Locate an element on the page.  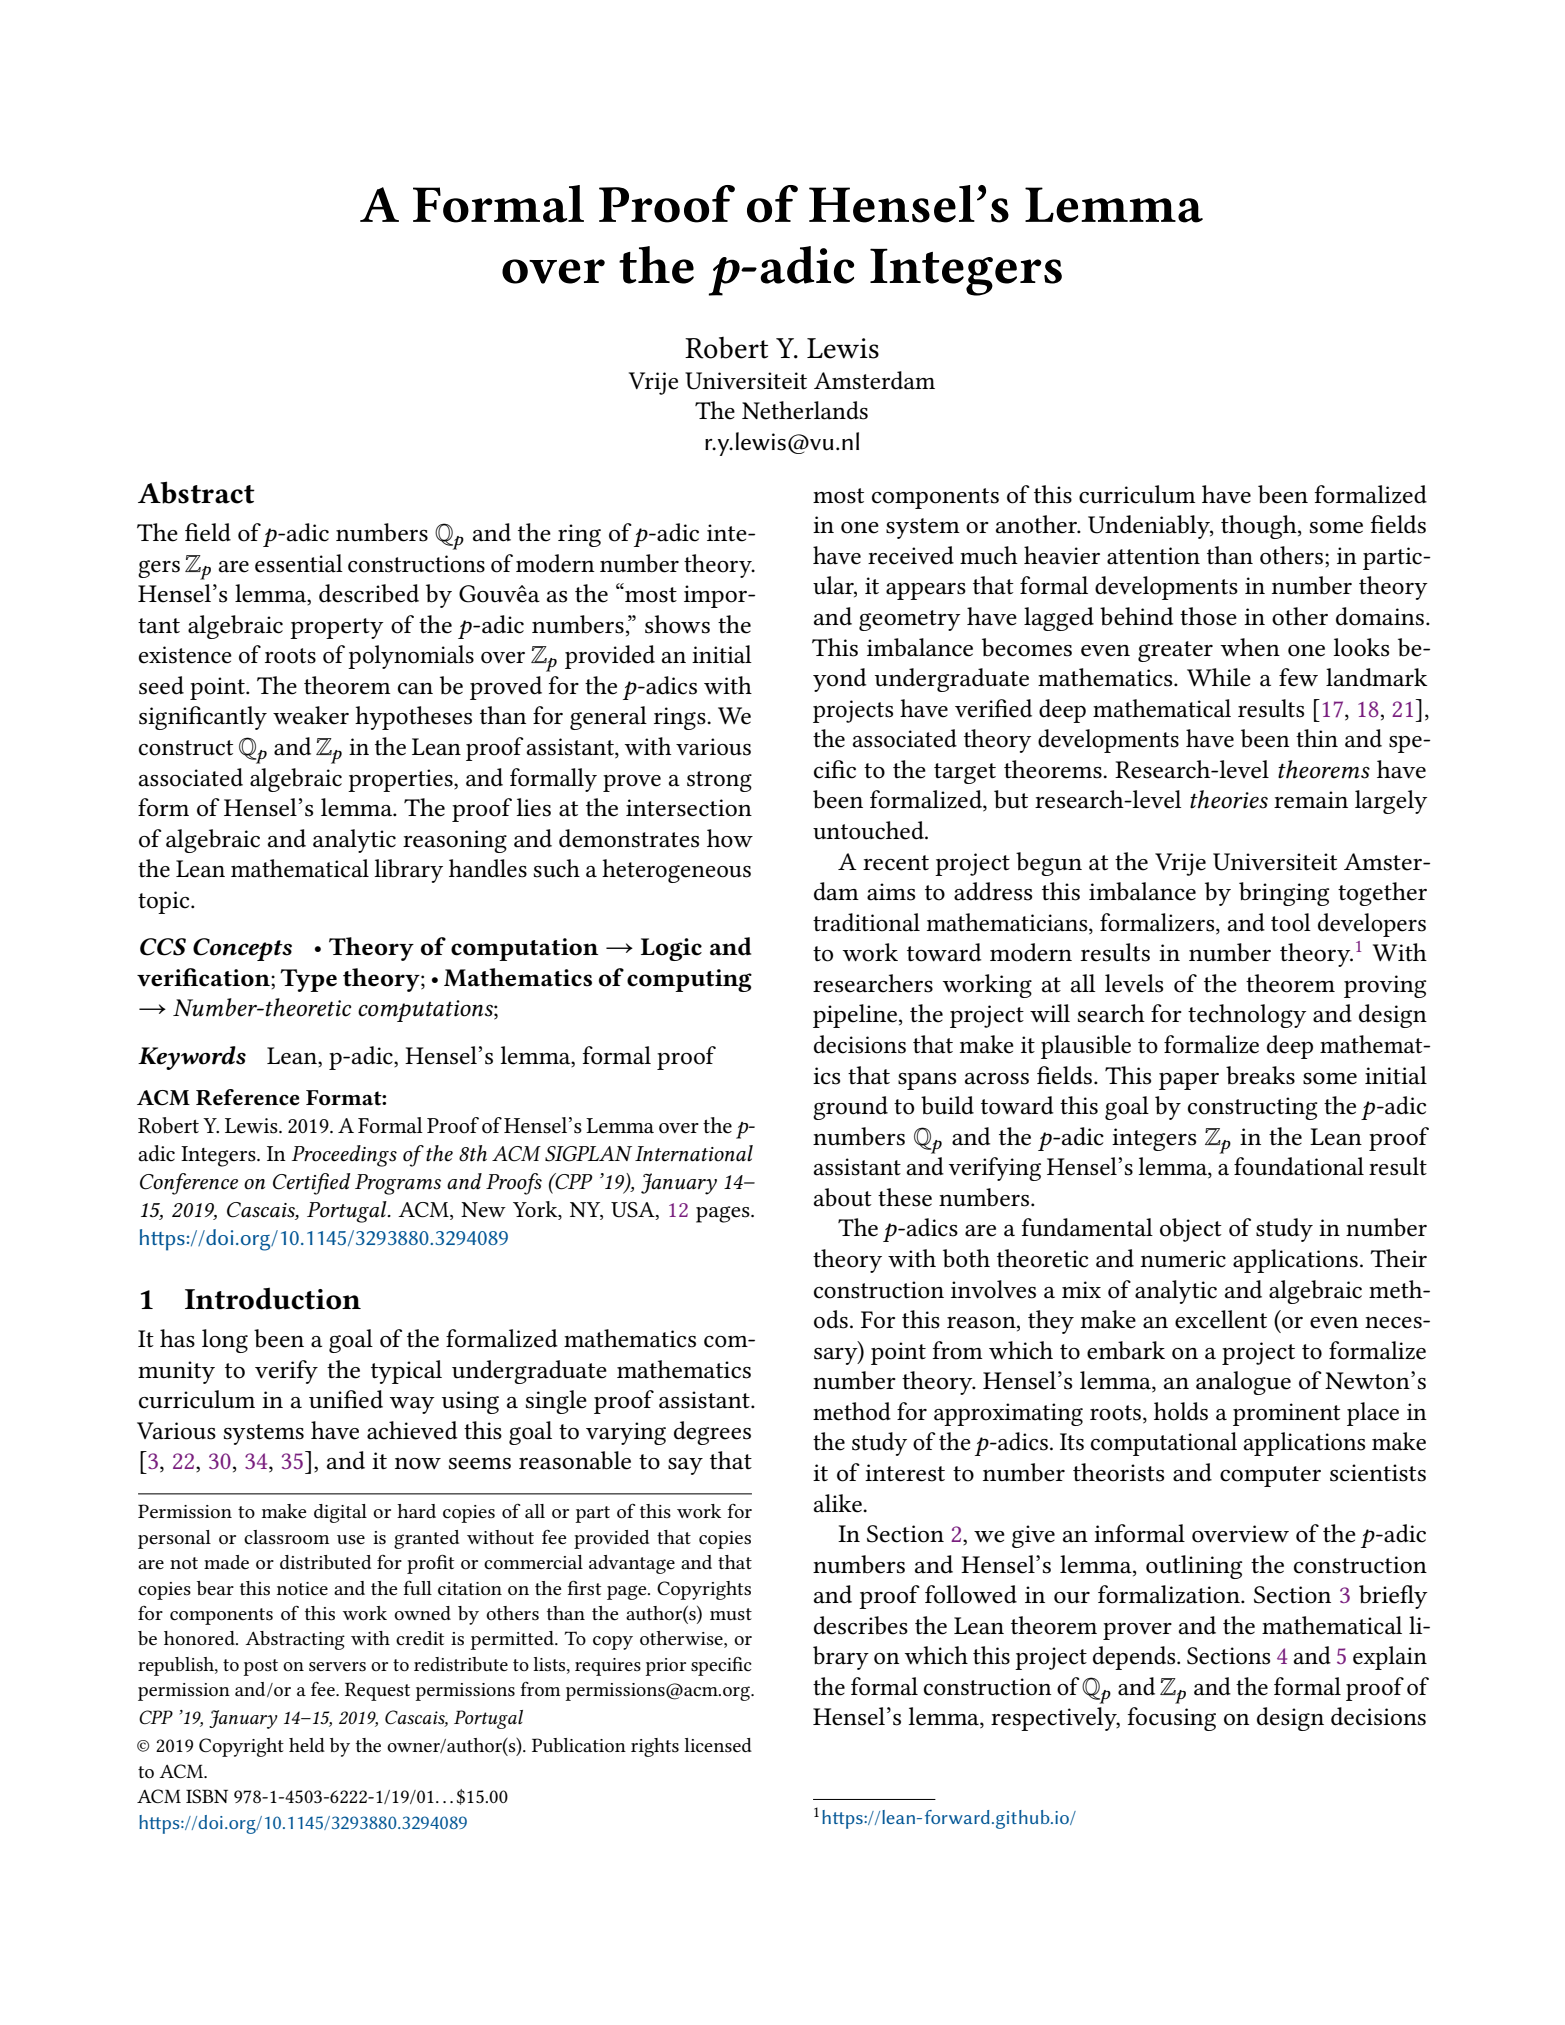
excellent is located at coordinates (1221, 1319).
